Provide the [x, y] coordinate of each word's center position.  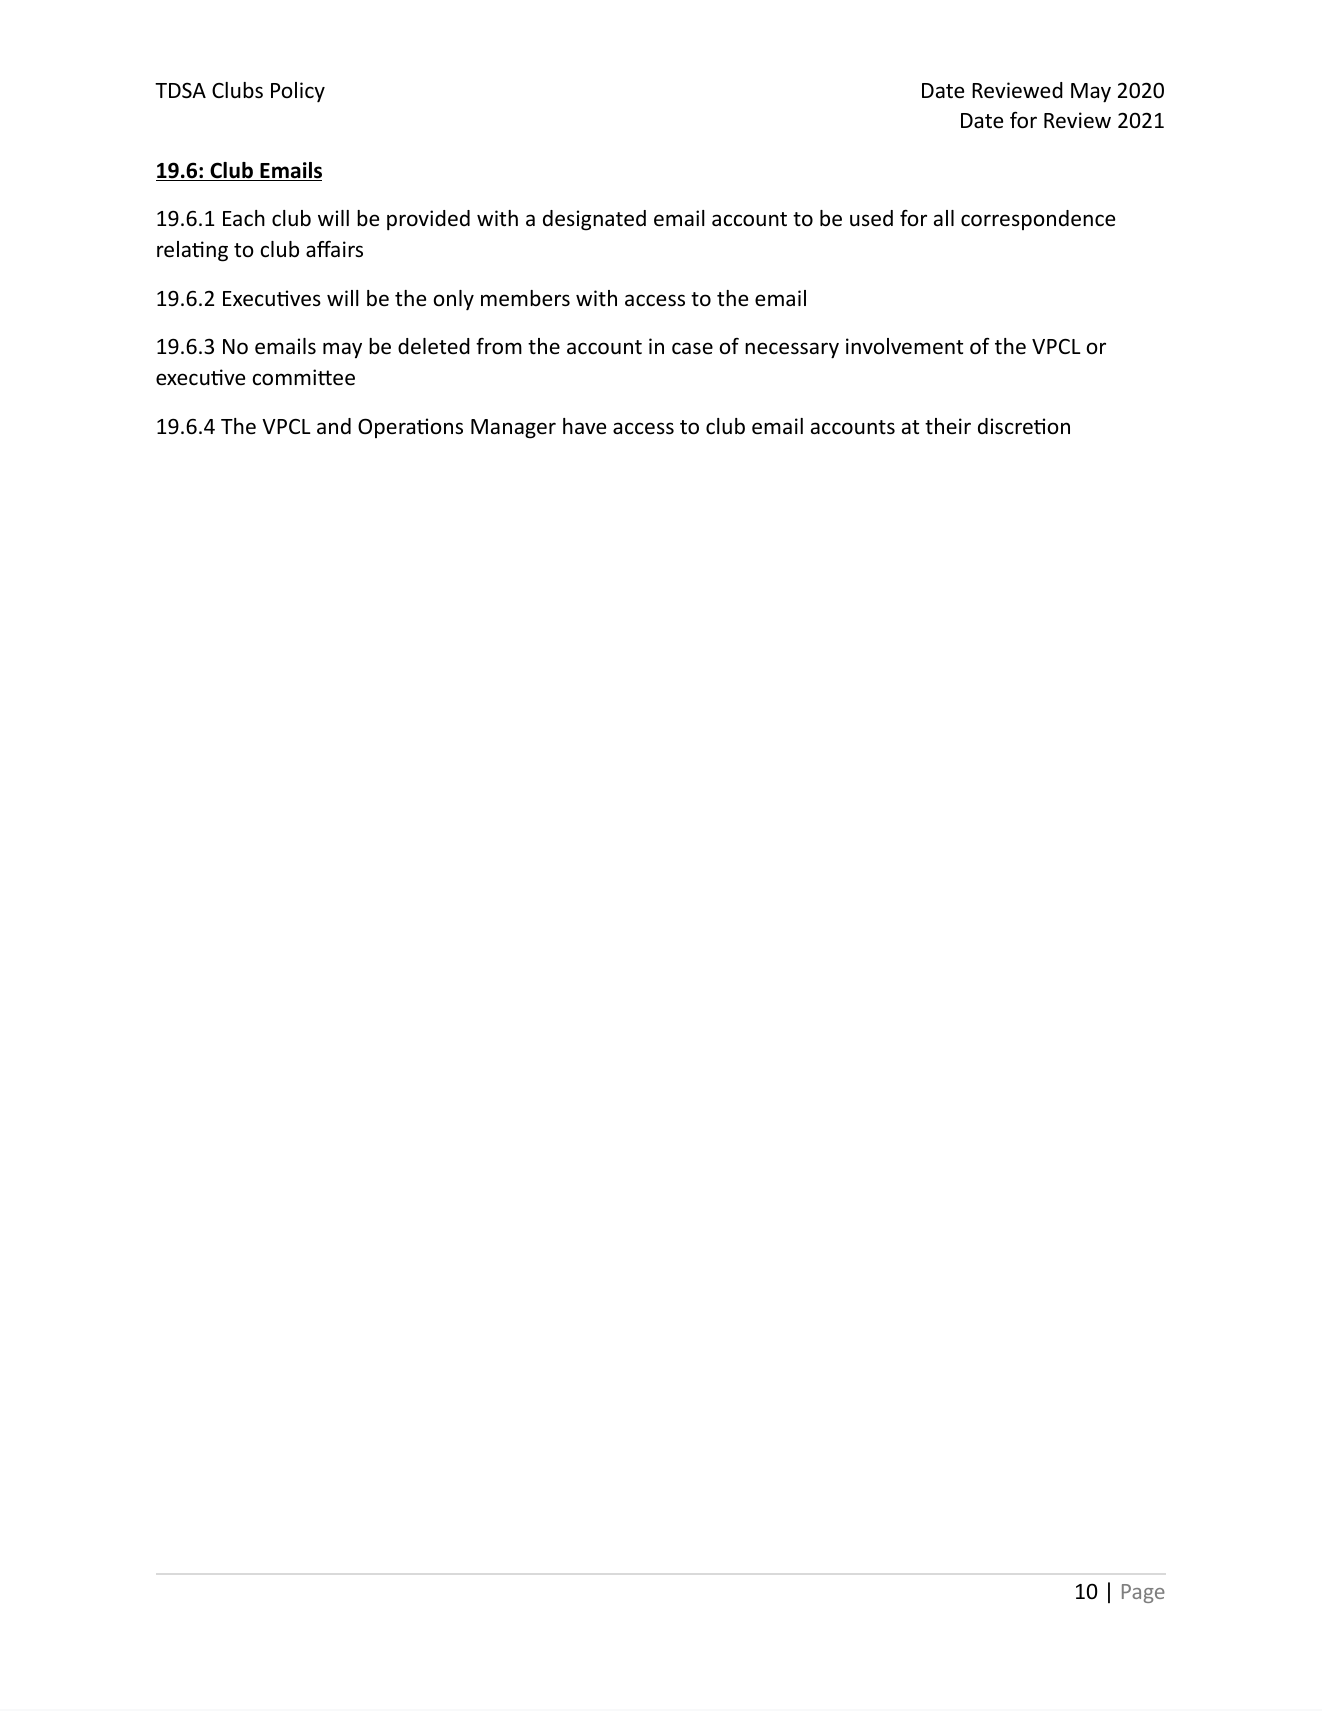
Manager [513, 429]
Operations [410, 428]
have [584, 426]
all [944, 218]
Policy [298, 92]
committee [304, 377]
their [948, 426]
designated [594, 220]
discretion [1024, 426]
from [499, 346]
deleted [434, 346]
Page [1143, 1593]
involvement [904, 346]
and [334, 426]
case [692, 348]
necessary [792, 350]
